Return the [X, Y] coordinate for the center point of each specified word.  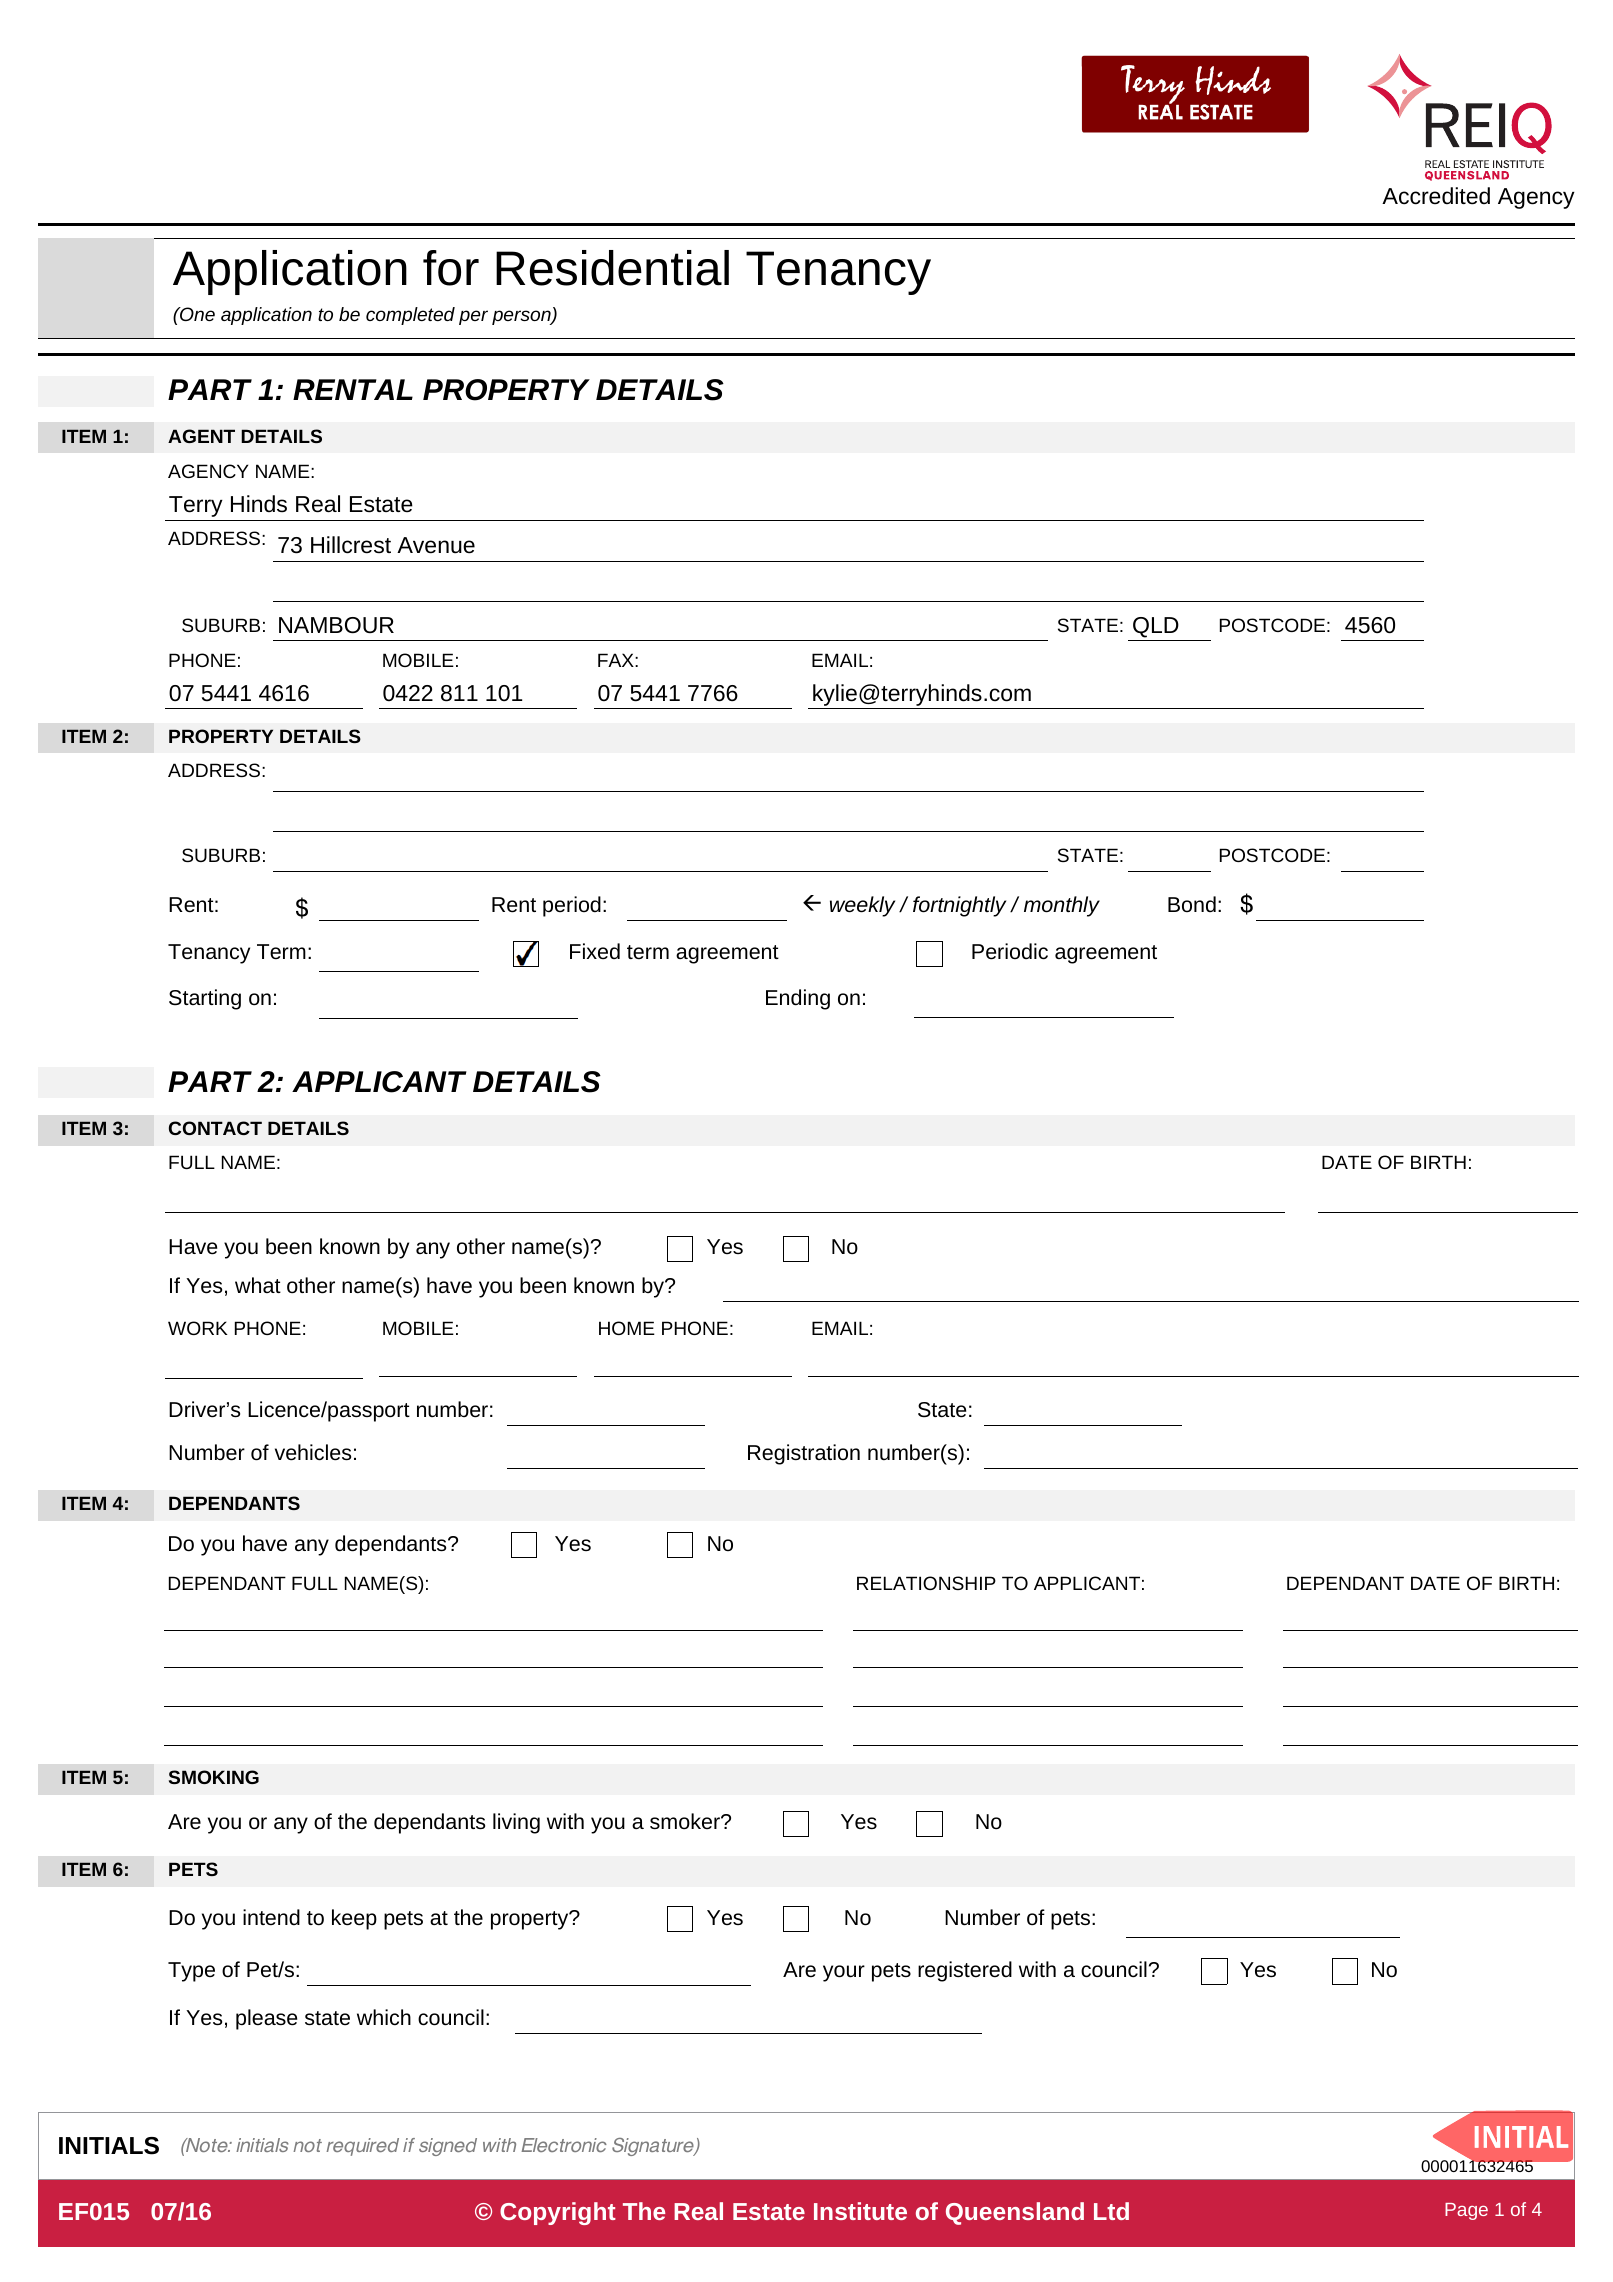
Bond [1192, 904]
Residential [612, 268]
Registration [804, 1454]
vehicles [313, 1452]
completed [410, 316]
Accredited [1436, 196]
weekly [862, 906]
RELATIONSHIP [926, 1583]
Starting [205, 999]
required [362, 2147]
